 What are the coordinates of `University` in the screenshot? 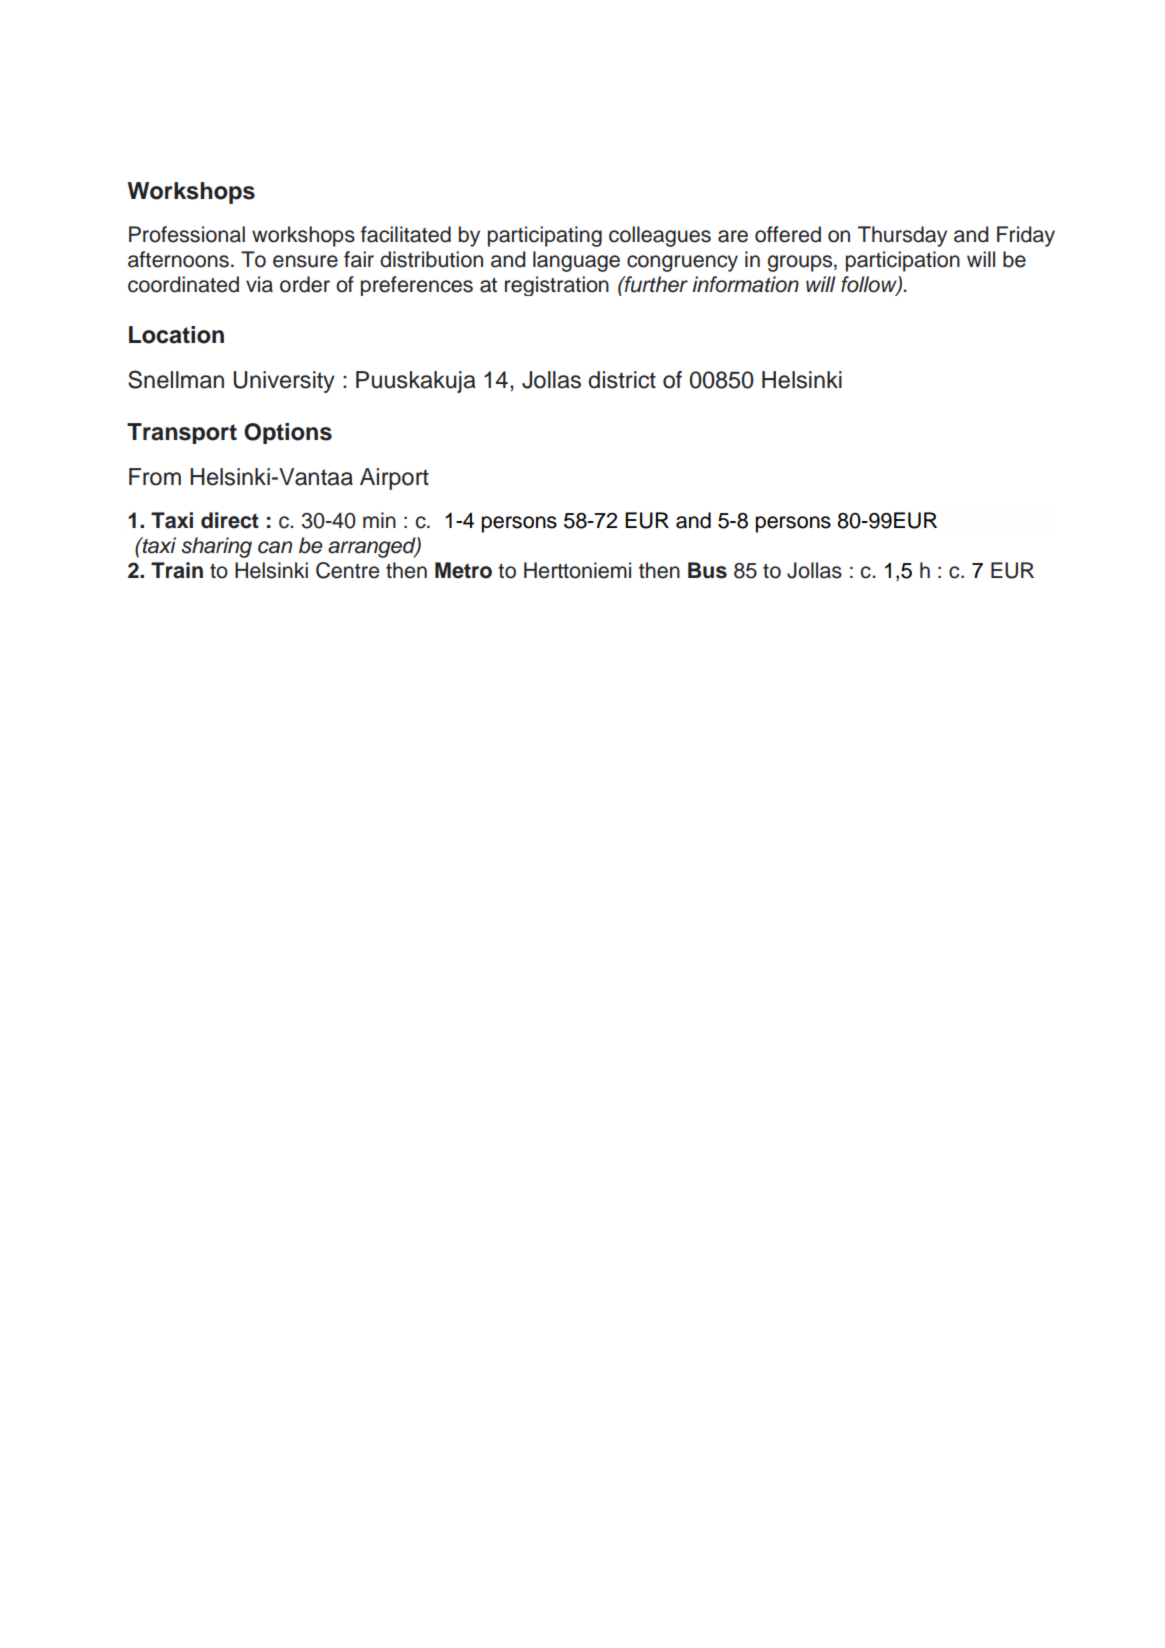 It's located at (284, 382).
